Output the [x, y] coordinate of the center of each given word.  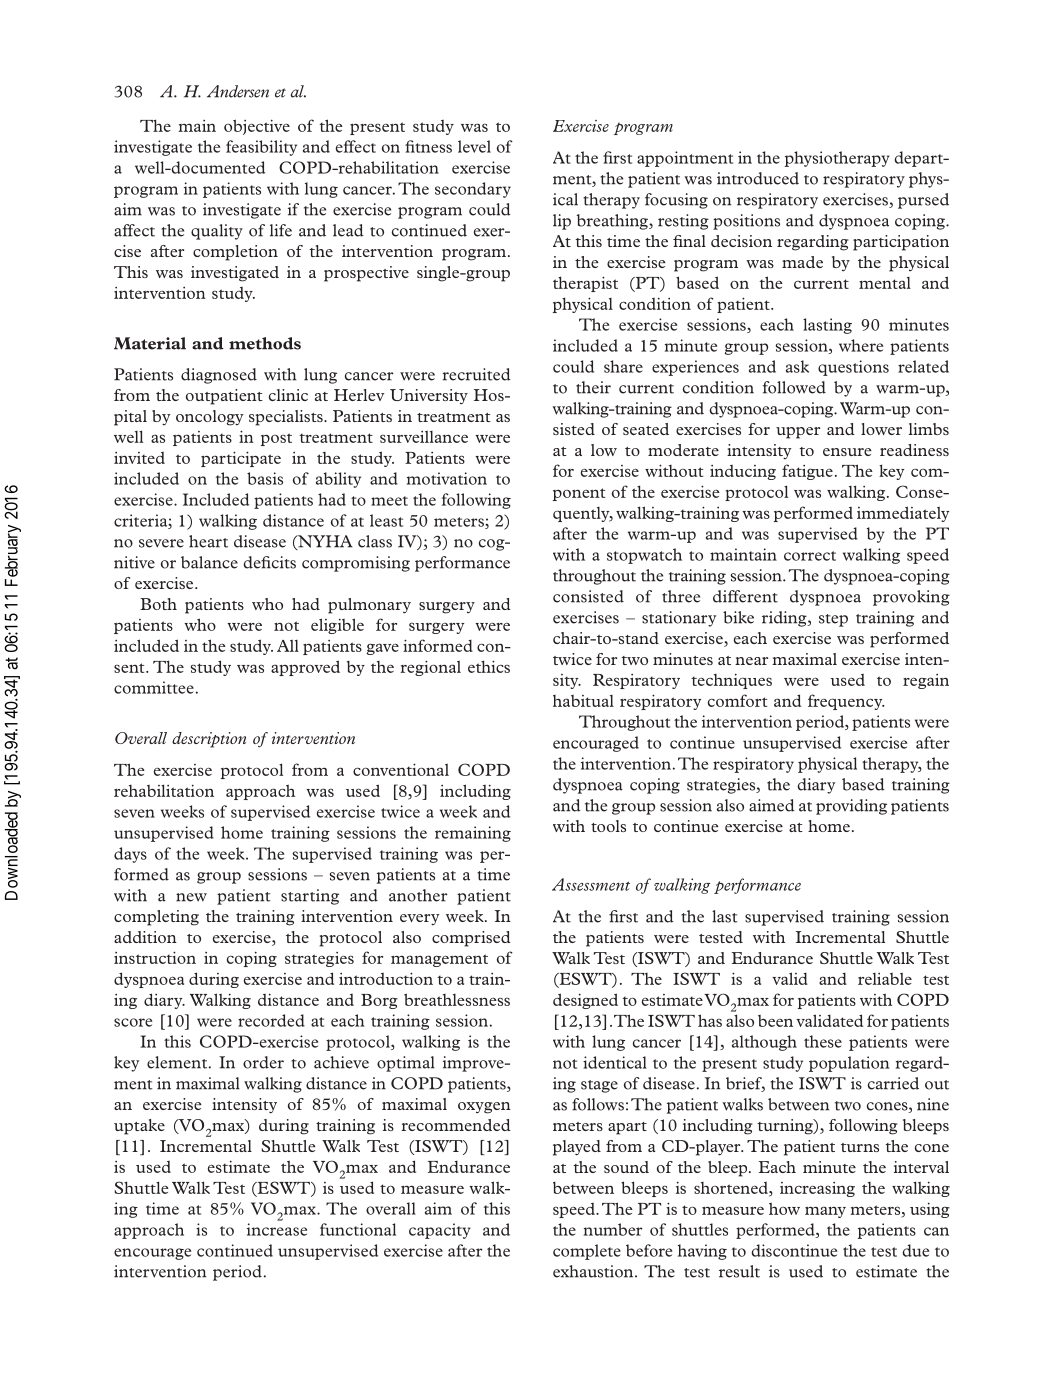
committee [154, 687]
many [825, 1212]
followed [794, 387]
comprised [471, 939]
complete [587, 1252]
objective [257, 127]
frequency [846, 702]
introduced [758, 178]
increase [277, 1229]
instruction [155, 957]
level [474, 146]
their [593, 387]
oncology [210, 418]
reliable [885, 979]
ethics [489, 666]
